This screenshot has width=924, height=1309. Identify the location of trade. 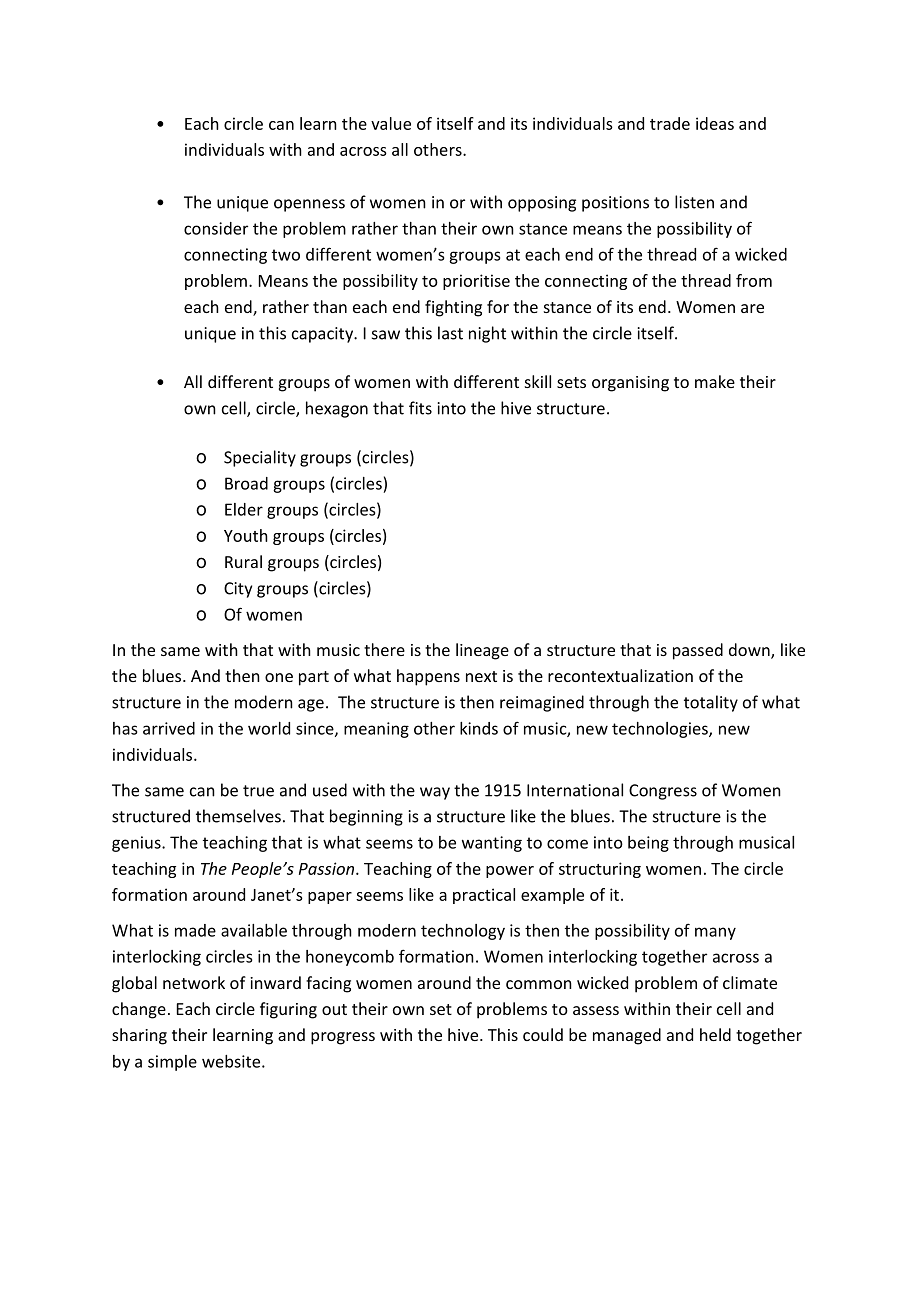
(670, 123).
